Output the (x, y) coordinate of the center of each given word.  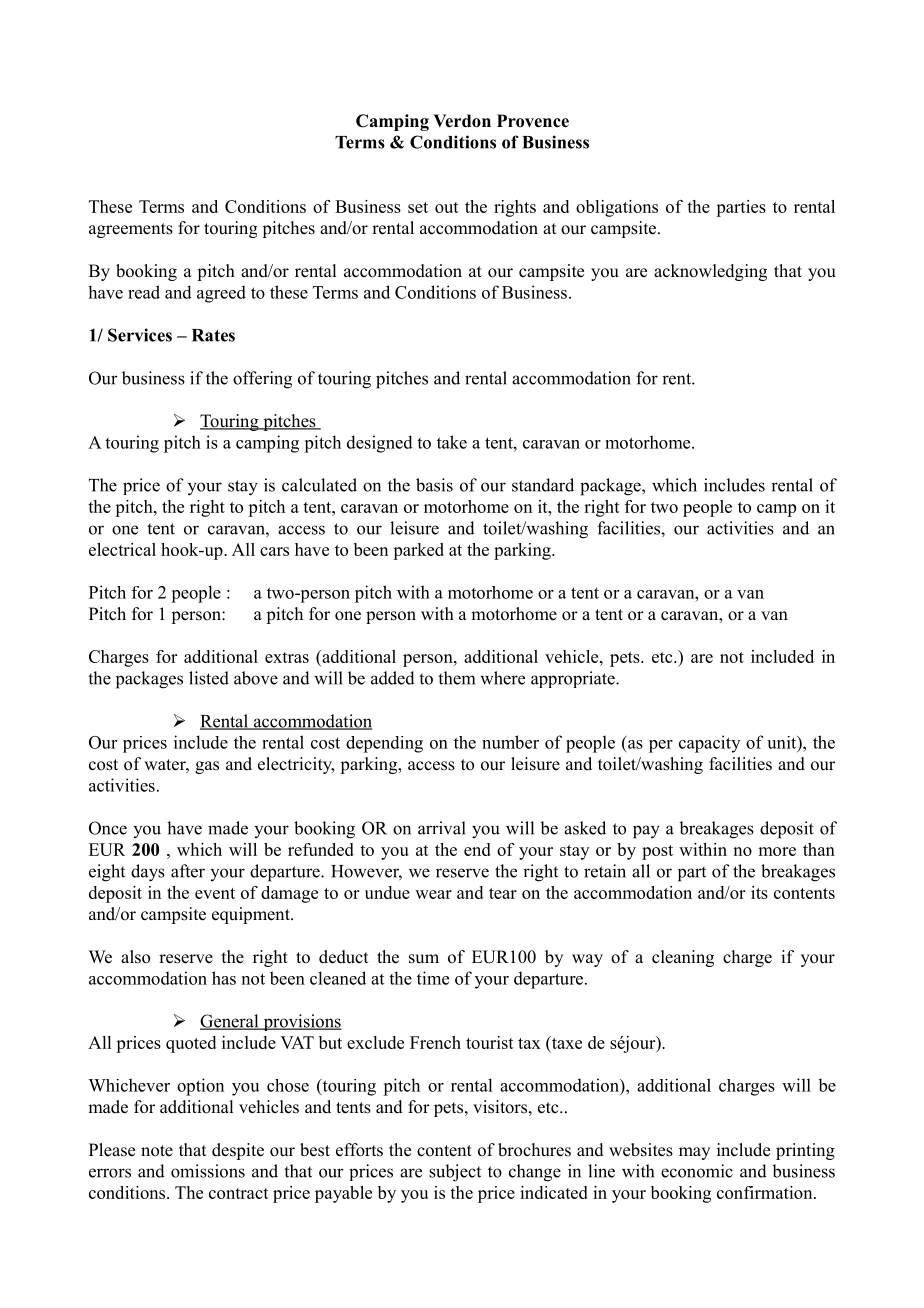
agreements (131, 230)
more (777, 851)
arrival (442, 828)
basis (434, 485)
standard (543, 485)
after (188, 871)
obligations (617, 208)
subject (455, 1173)
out (447, 207)
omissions (208, 1171)
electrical (122, 549)
